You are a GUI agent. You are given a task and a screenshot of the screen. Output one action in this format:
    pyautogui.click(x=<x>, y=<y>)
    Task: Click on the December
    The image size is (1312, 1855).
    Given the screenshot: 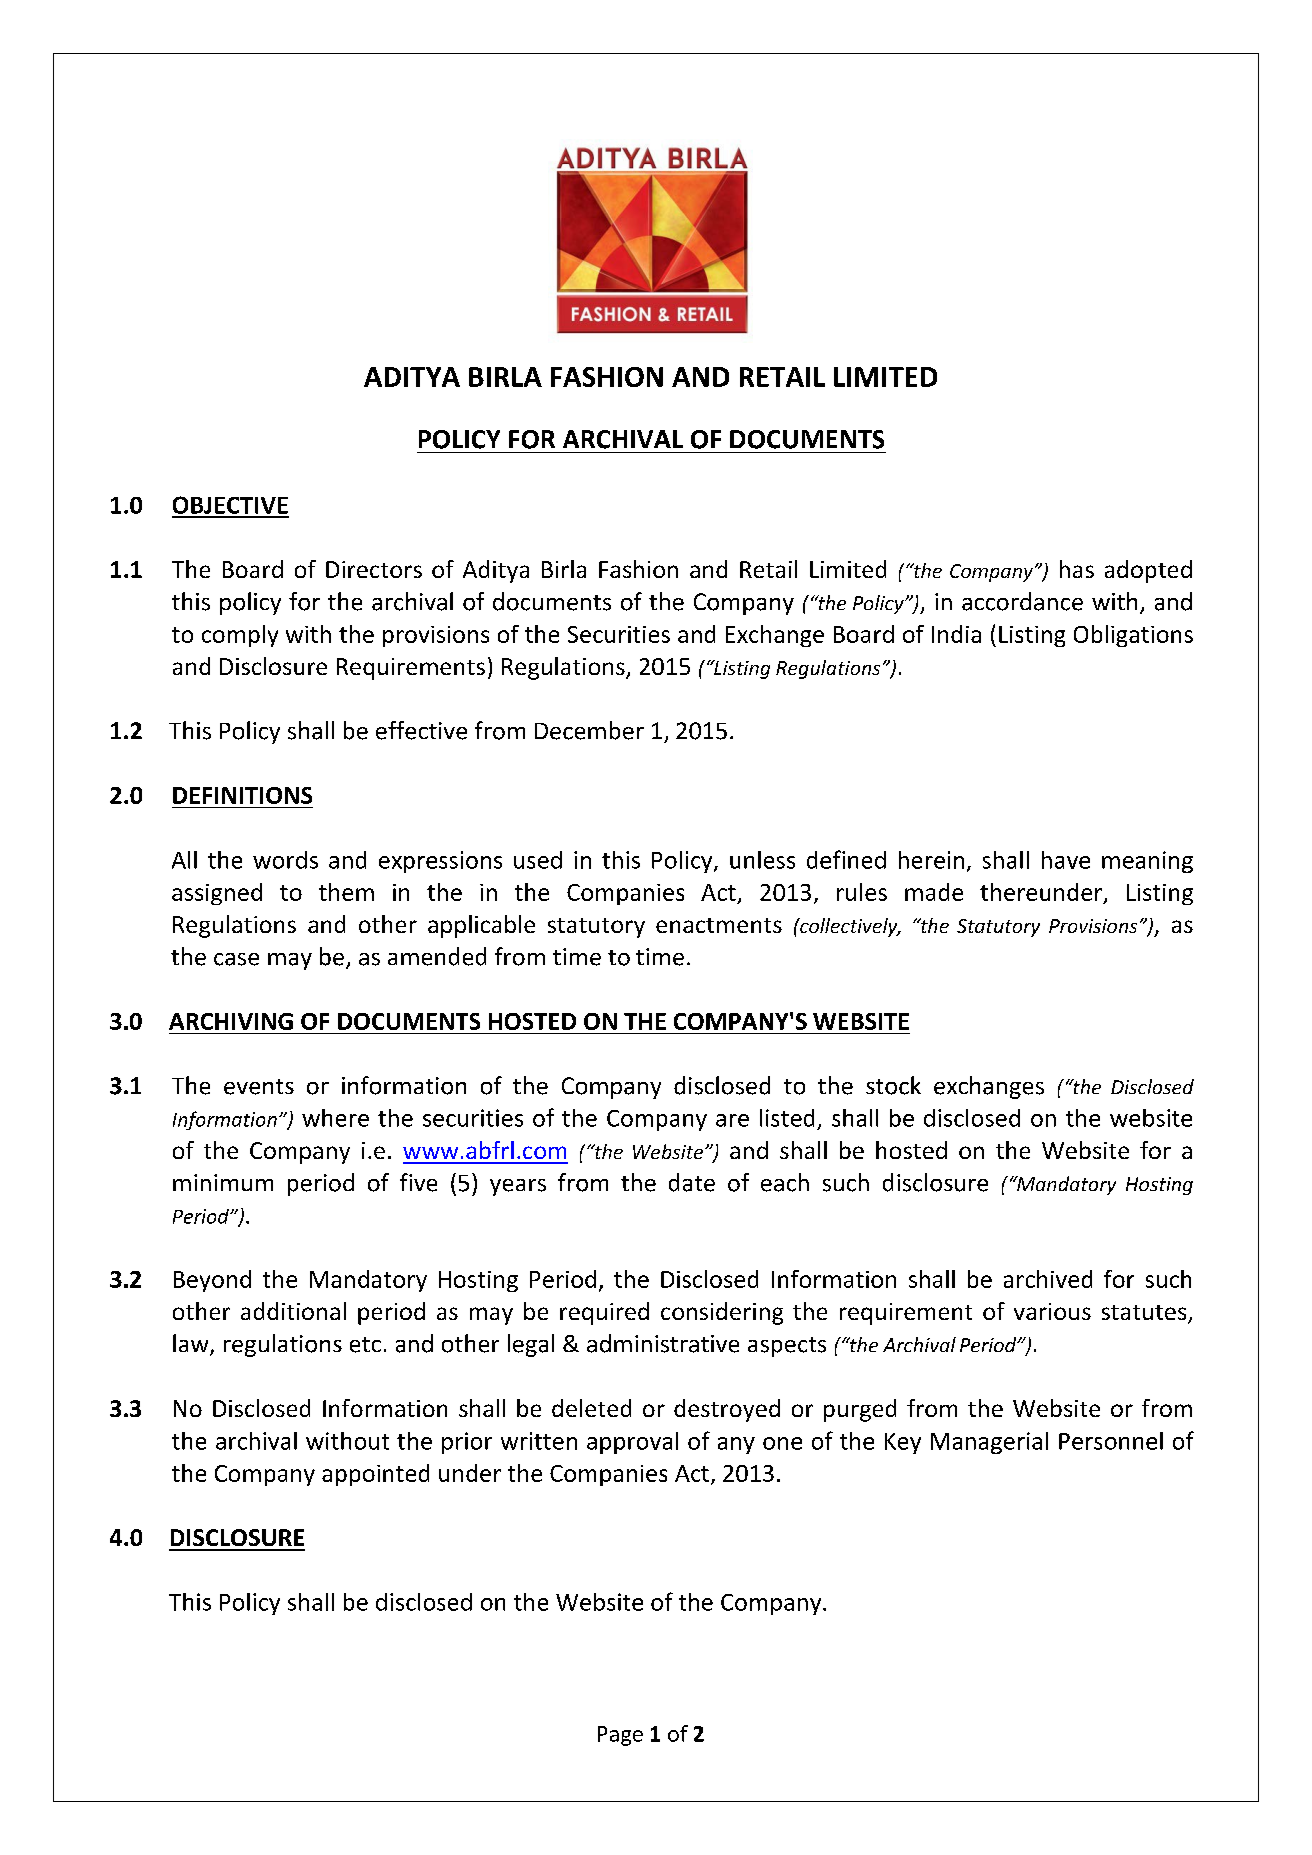 What is the action you would take?
    pyautogui.click(x=589, y=730)
